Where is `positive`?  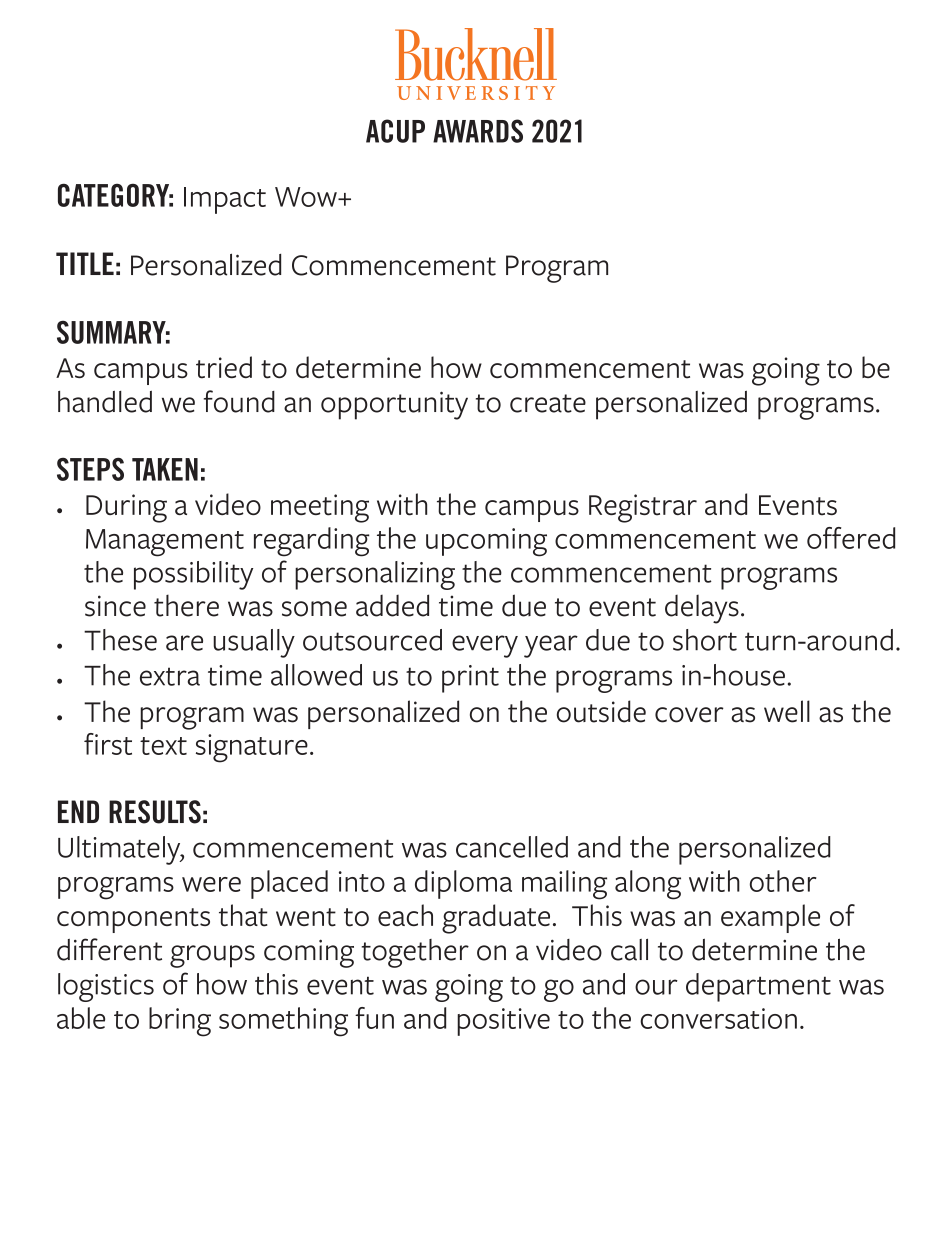
positive is located at coordinates (503, 1022).
